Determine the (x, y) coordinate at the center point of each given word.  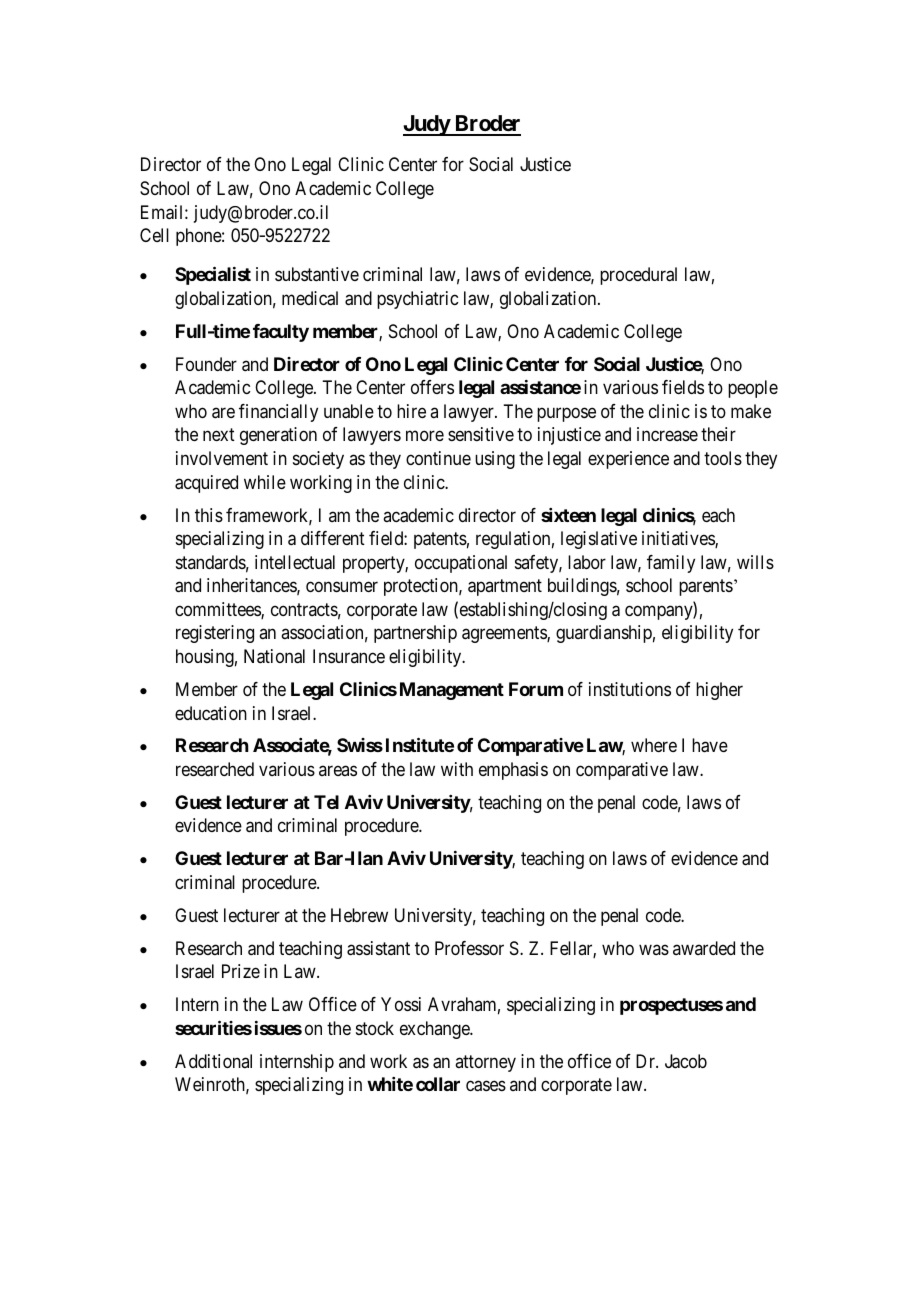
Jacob (686, 1061)
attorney (485, 1063)
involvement (222, 458)
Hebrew (359, 915)
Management (452, 691)
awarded (704, 948)
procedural (638, 276)
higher (719, 691)
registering (215, 634)
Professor (469, 948)
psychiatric (417, 300)
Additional (213, 1061)
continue (438, 458)
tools (723, 458)
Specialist (213, 275)
